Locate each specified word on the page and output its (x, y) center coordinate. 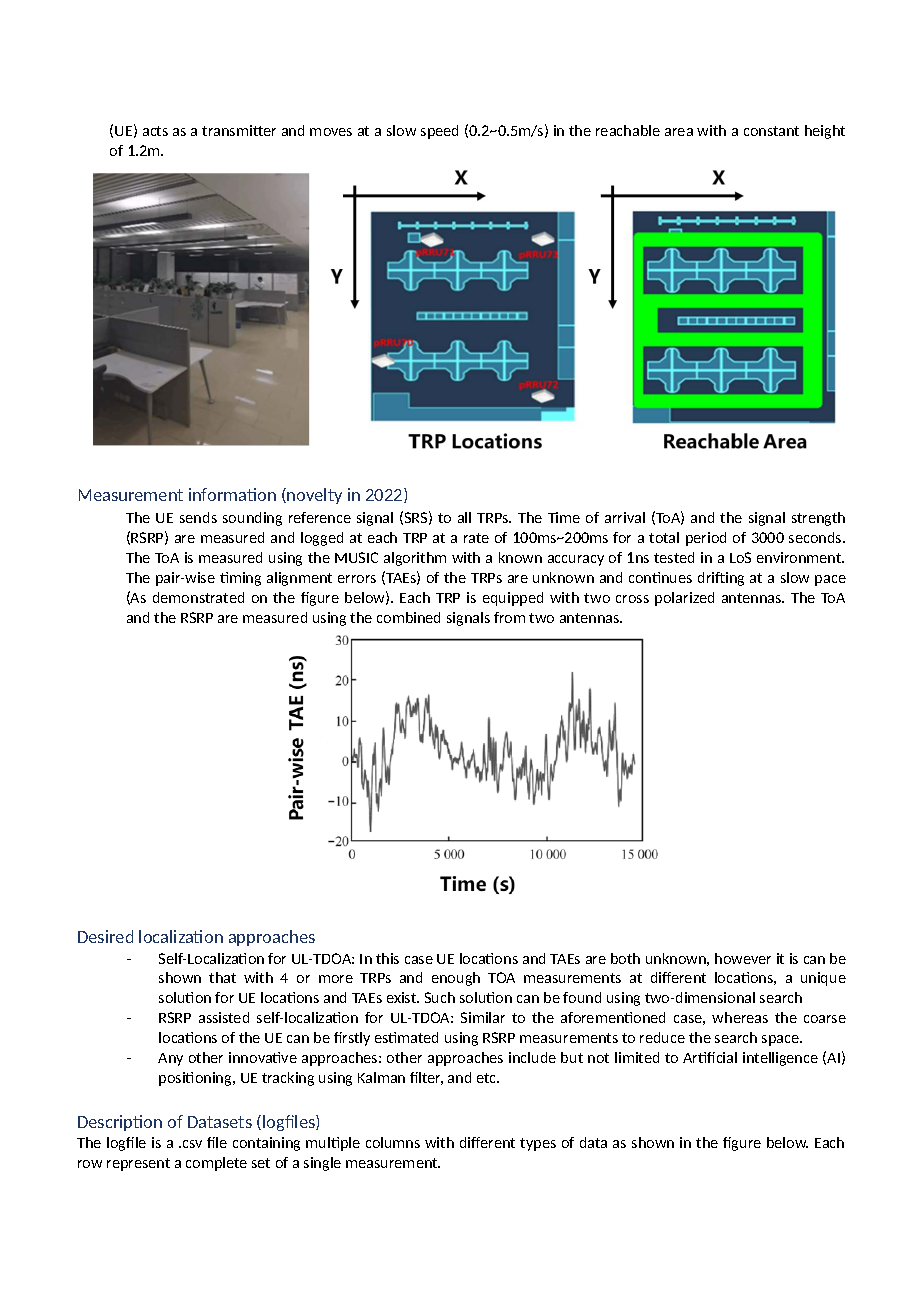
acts (155, 131)
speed (439, 132)
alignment (299, 579)
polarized (684, 599)
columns (393, 1142)
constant (771, 131)
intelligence (780, 1059)
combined (408, 617)
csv (192, 1144)
